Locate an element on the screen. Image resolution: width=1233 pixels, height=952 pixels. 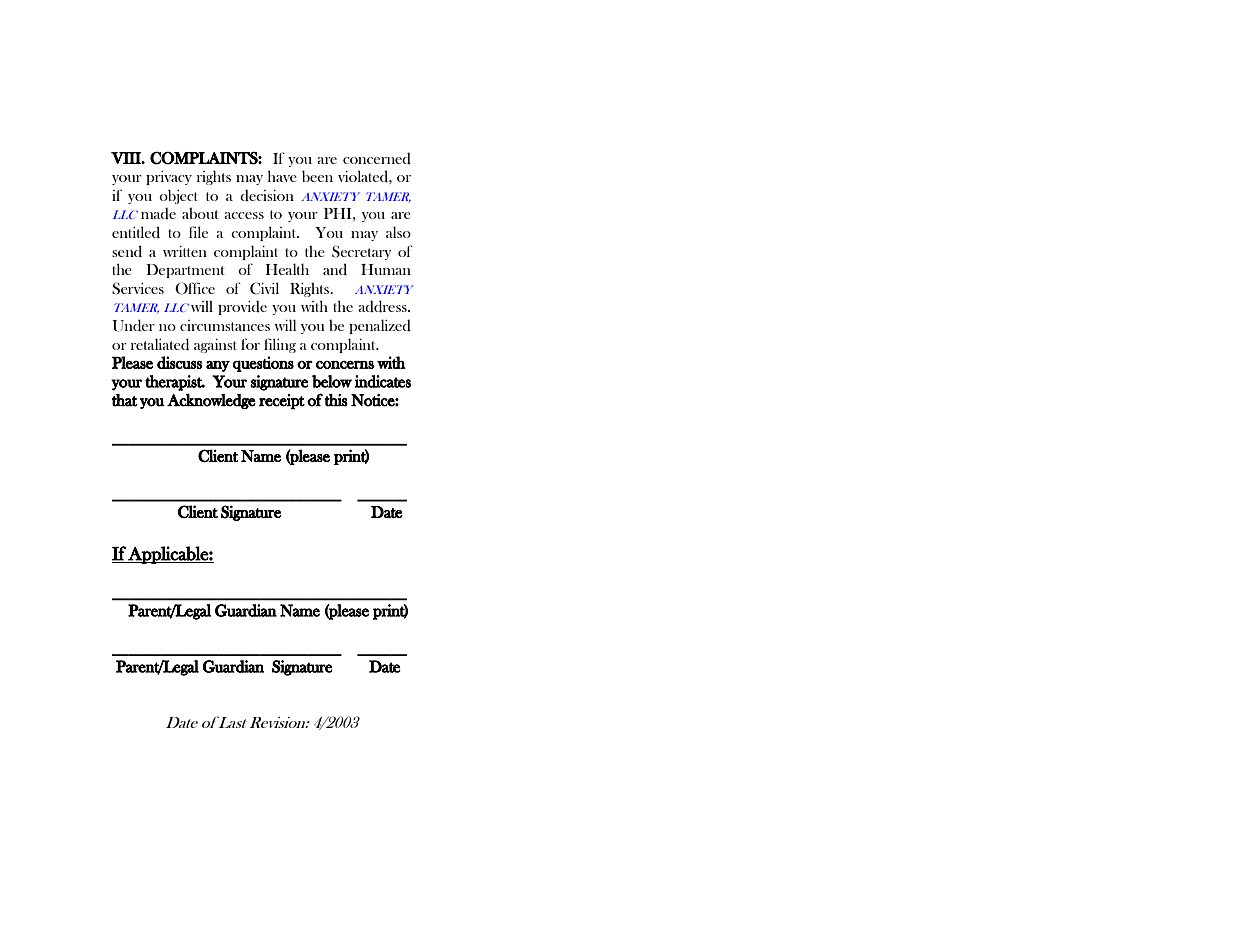
Civil is located at coordinates (264, 288).
